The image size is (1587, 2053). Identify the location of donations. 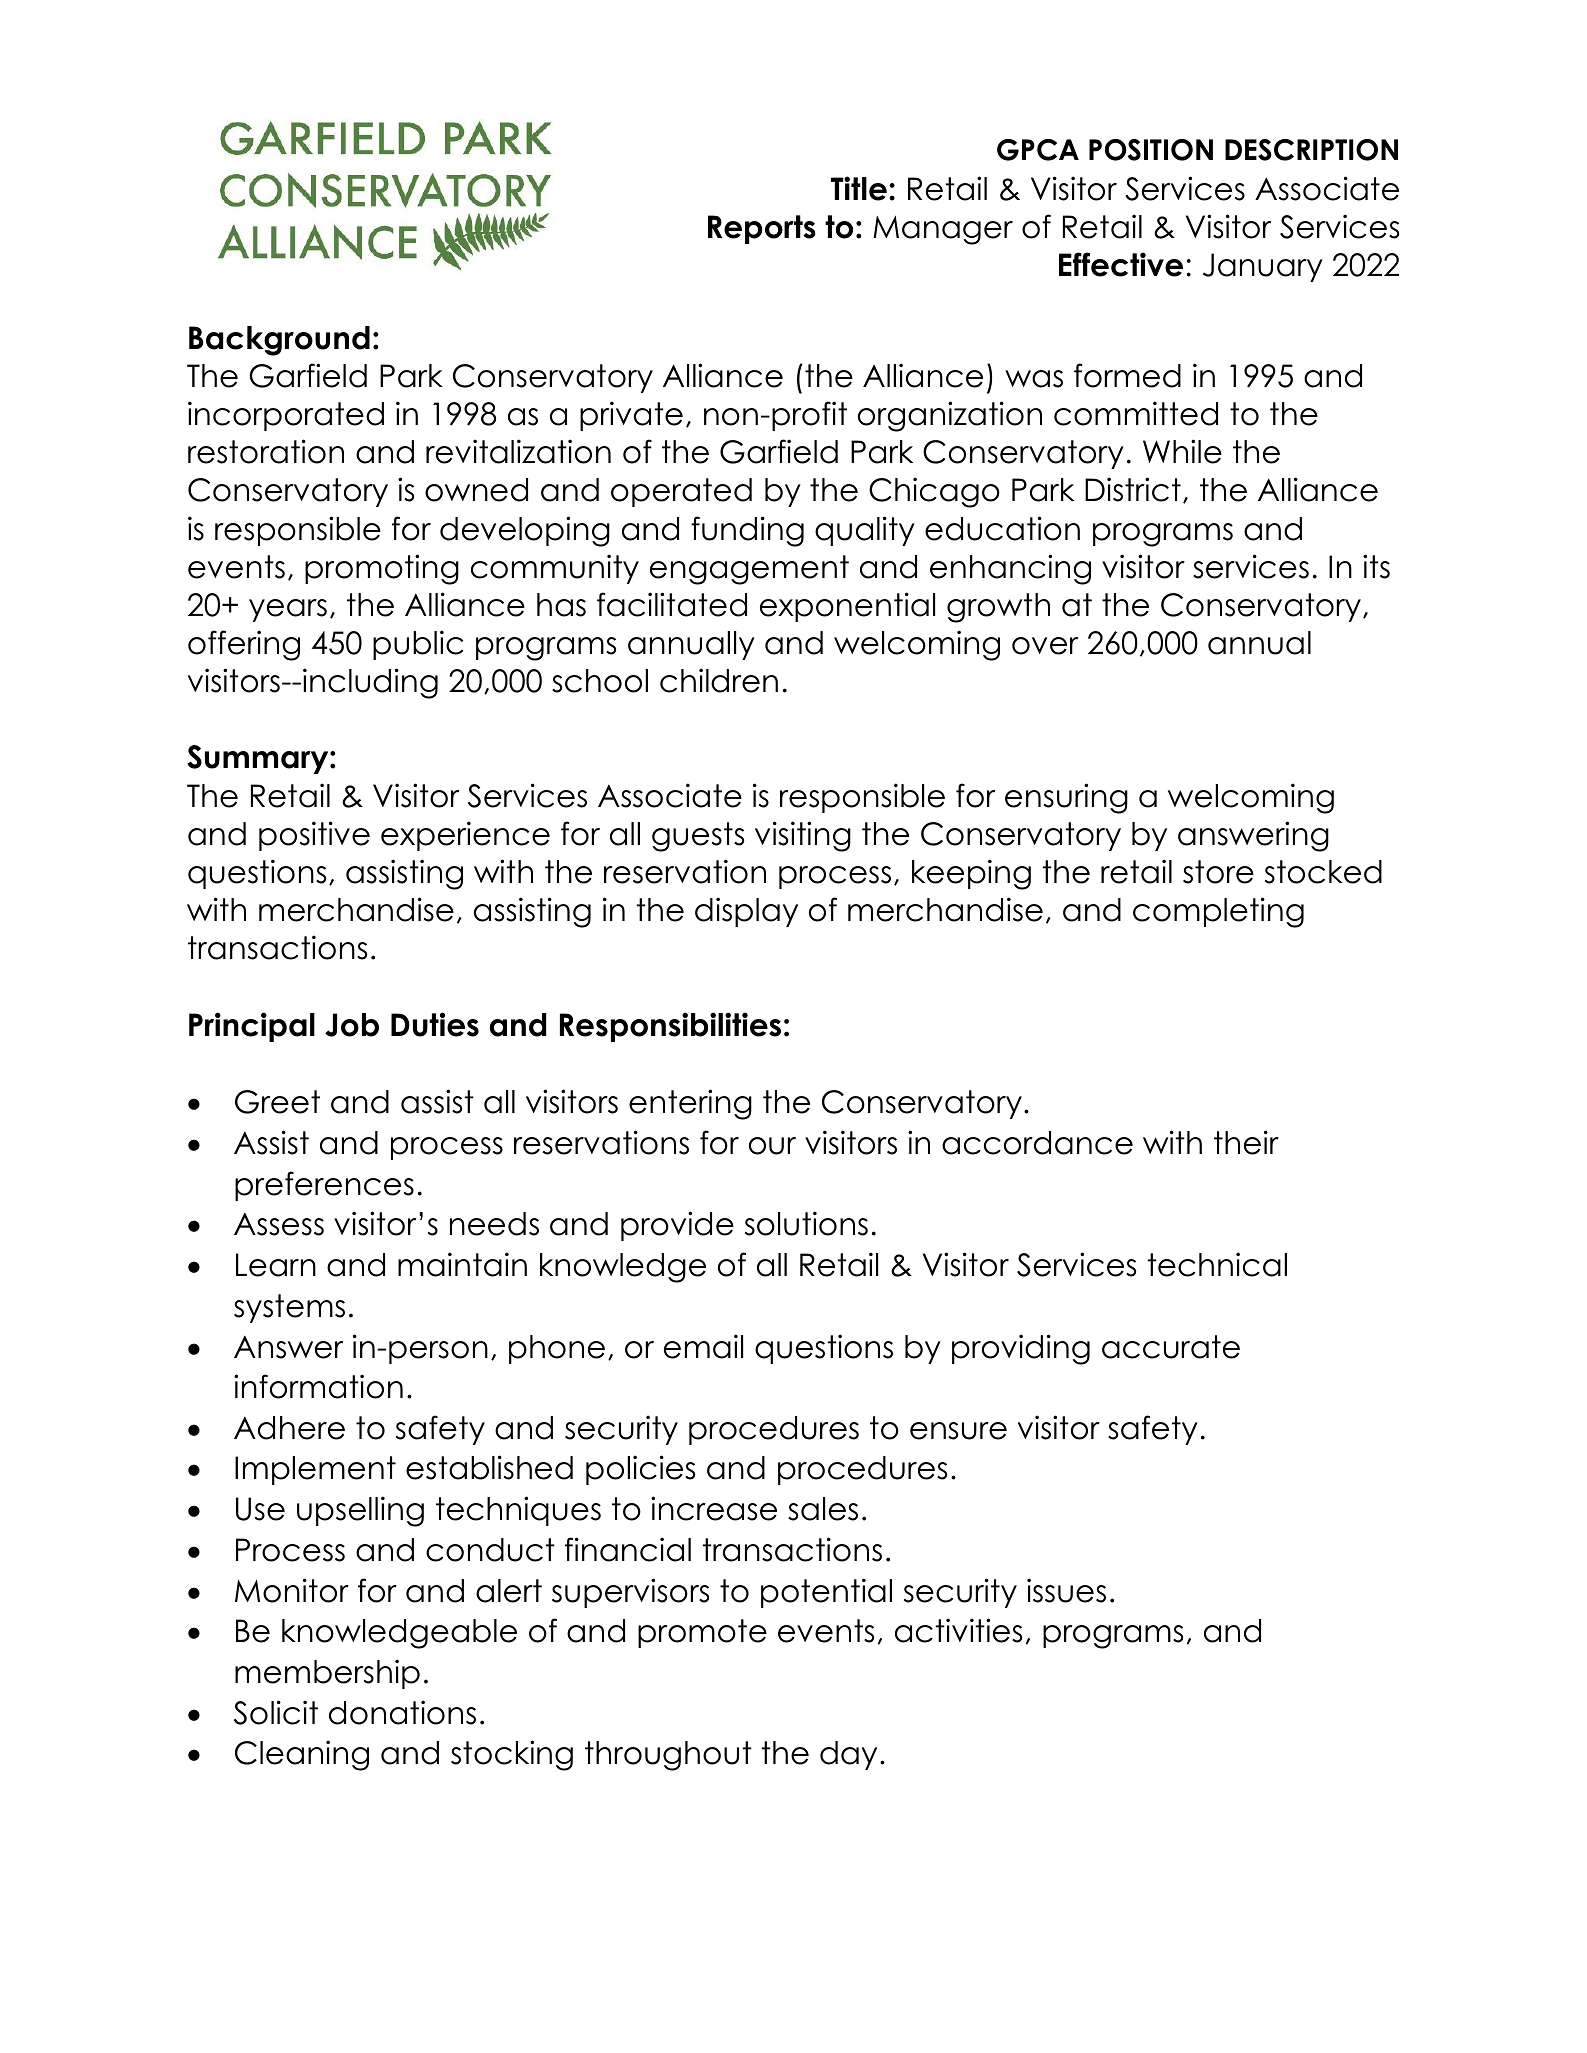
(402, 1712).
